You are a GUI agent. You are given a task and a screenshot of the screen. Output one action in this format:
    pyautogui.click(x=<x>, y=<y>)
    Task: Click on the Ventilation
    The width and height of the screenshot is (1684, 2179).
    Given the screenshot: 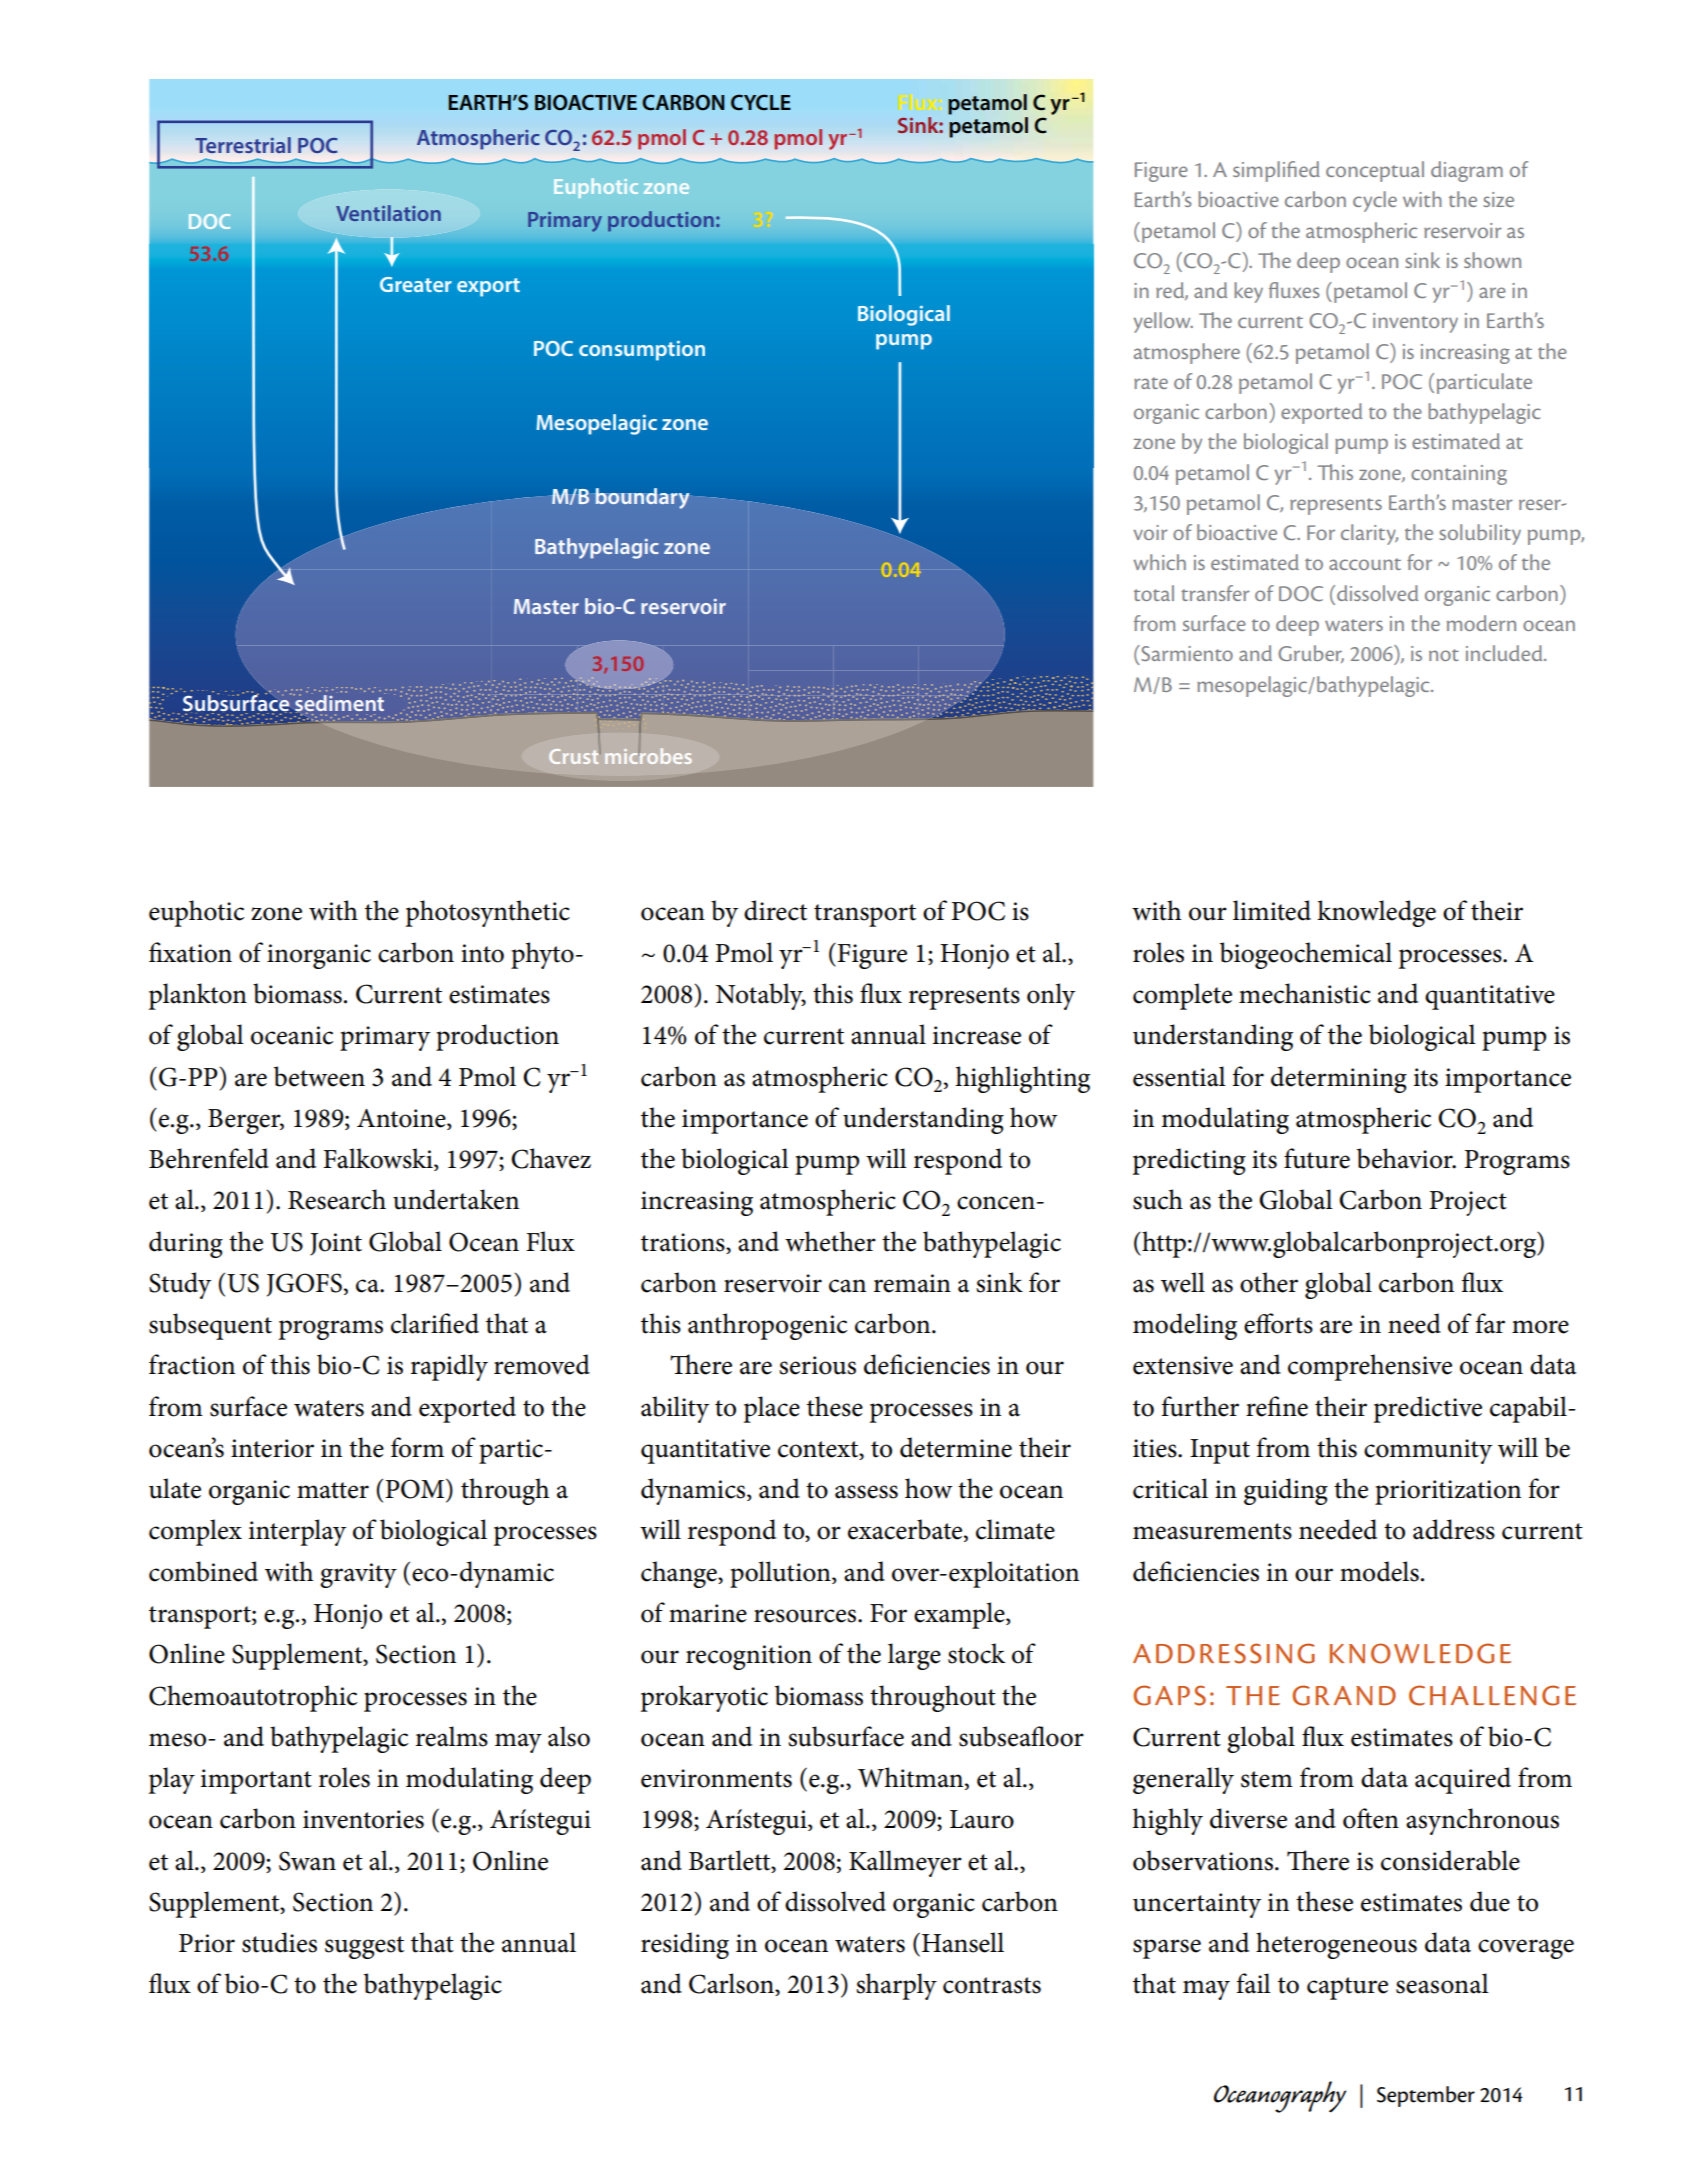 What is the action you would take?
    pyautogui.click(x=388, y=213)
